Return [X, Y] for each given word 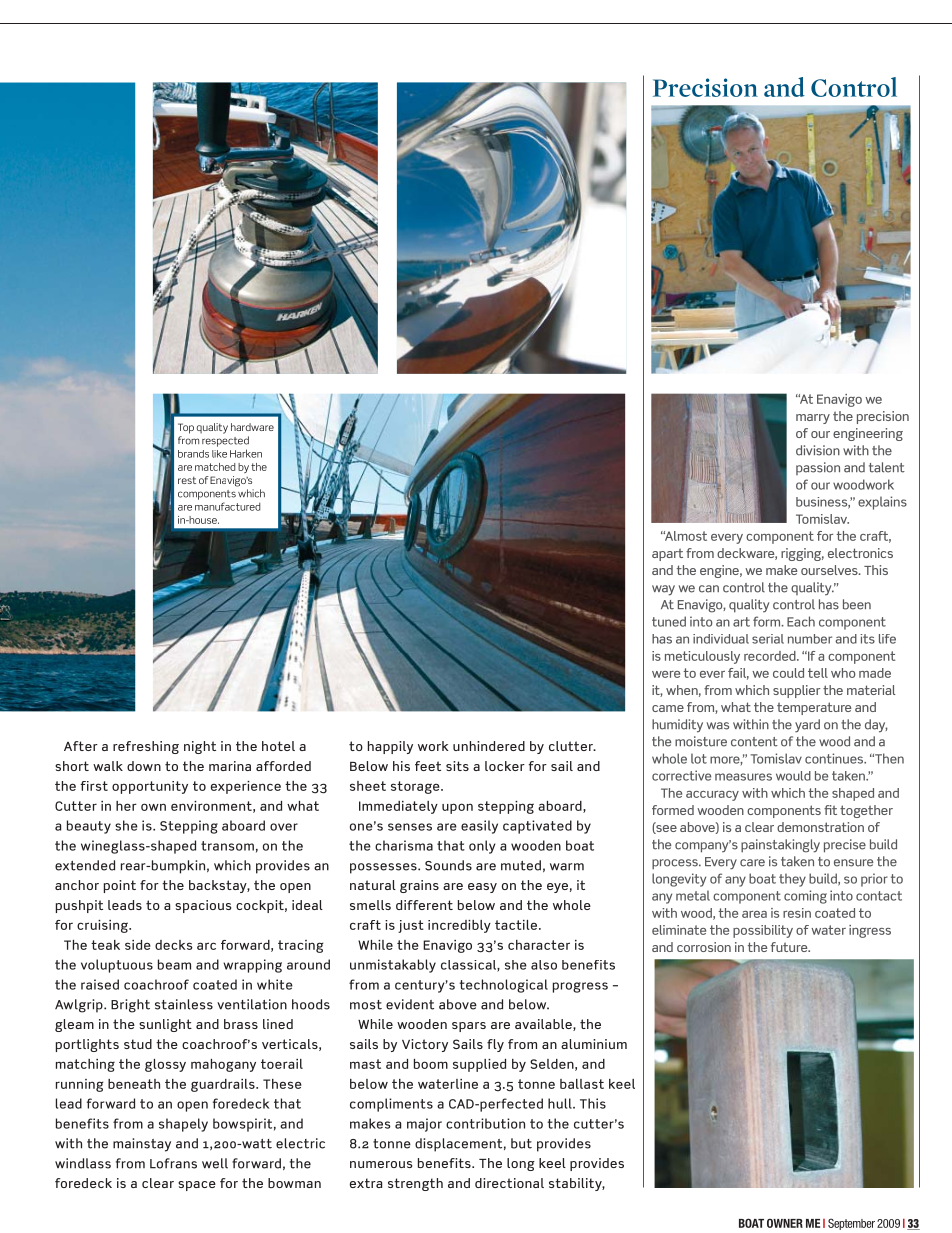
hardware [252, 427]
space [197, 1186]
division [818, 450]
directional [509, 1183]
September [851, 1224]
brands [193, 454]
